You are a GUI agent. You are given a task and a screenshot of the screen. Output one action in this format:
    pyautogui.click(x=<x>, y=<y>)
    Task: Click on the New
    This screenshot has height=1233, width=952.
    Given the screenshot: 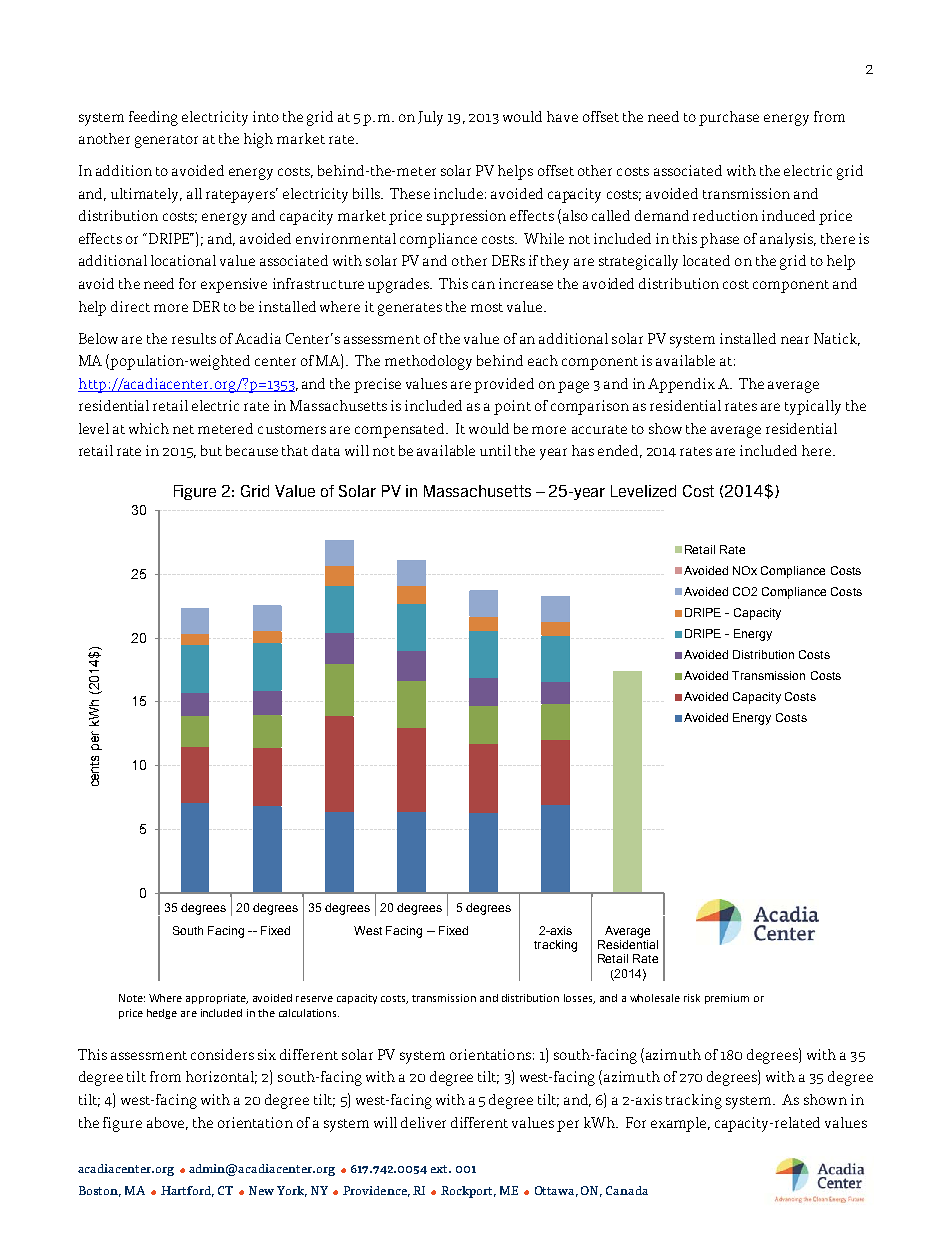 What is the action you would take?
    pyautogui.click(x=261, y=1190)
